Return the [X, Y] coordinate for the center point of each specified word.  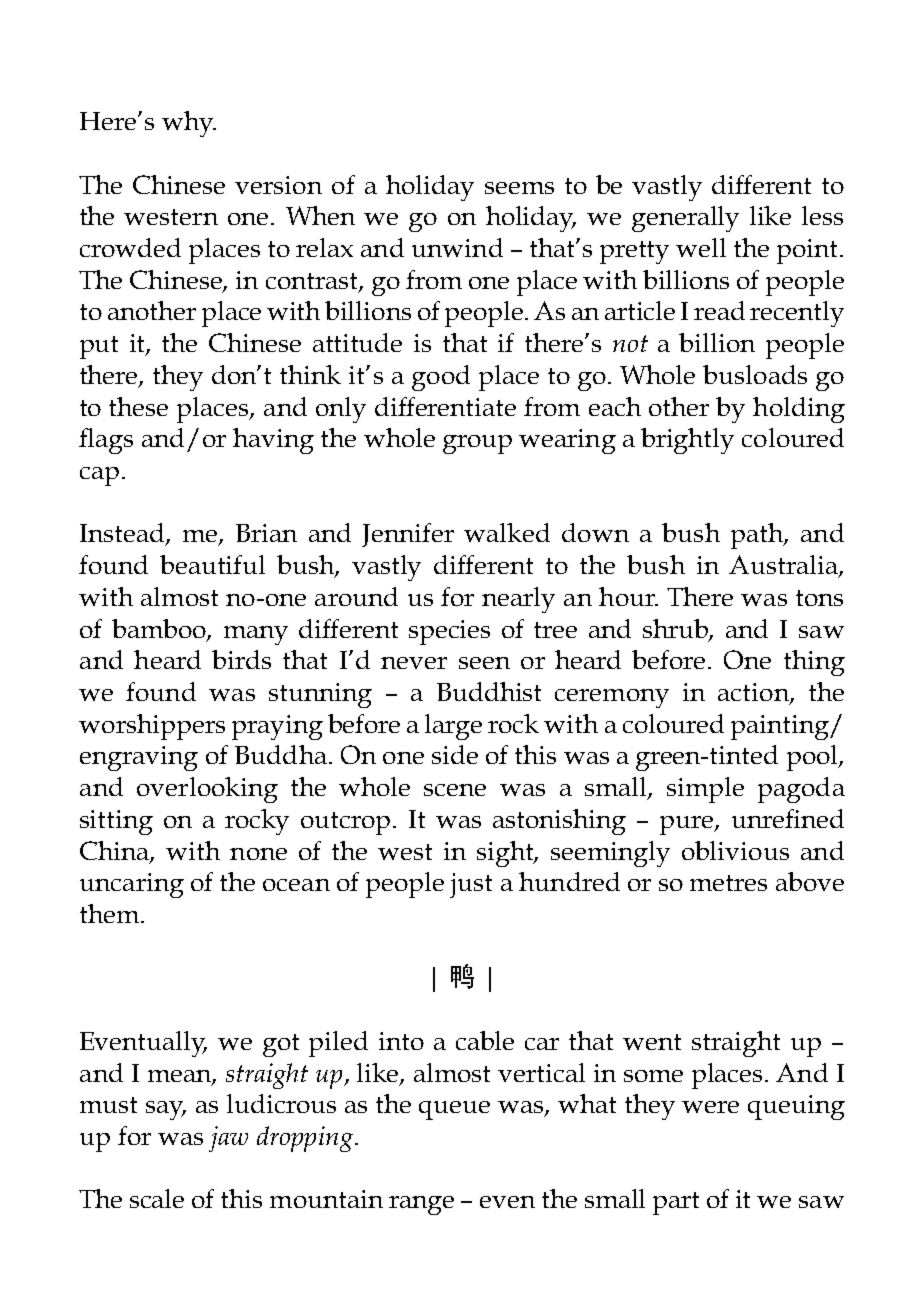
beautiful [212, 564]
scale [157, 1198]
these [138, 406]
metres [728, 883]
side [455, 754]
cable [485, 1040]
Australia [784, 566]
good [441, 378]
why [189, 124]
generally [685, 219]
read [719, 310]
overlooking [207, 790]
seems [519, 188]
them [111, 913]
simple [705, 790]
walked [507, 532]
